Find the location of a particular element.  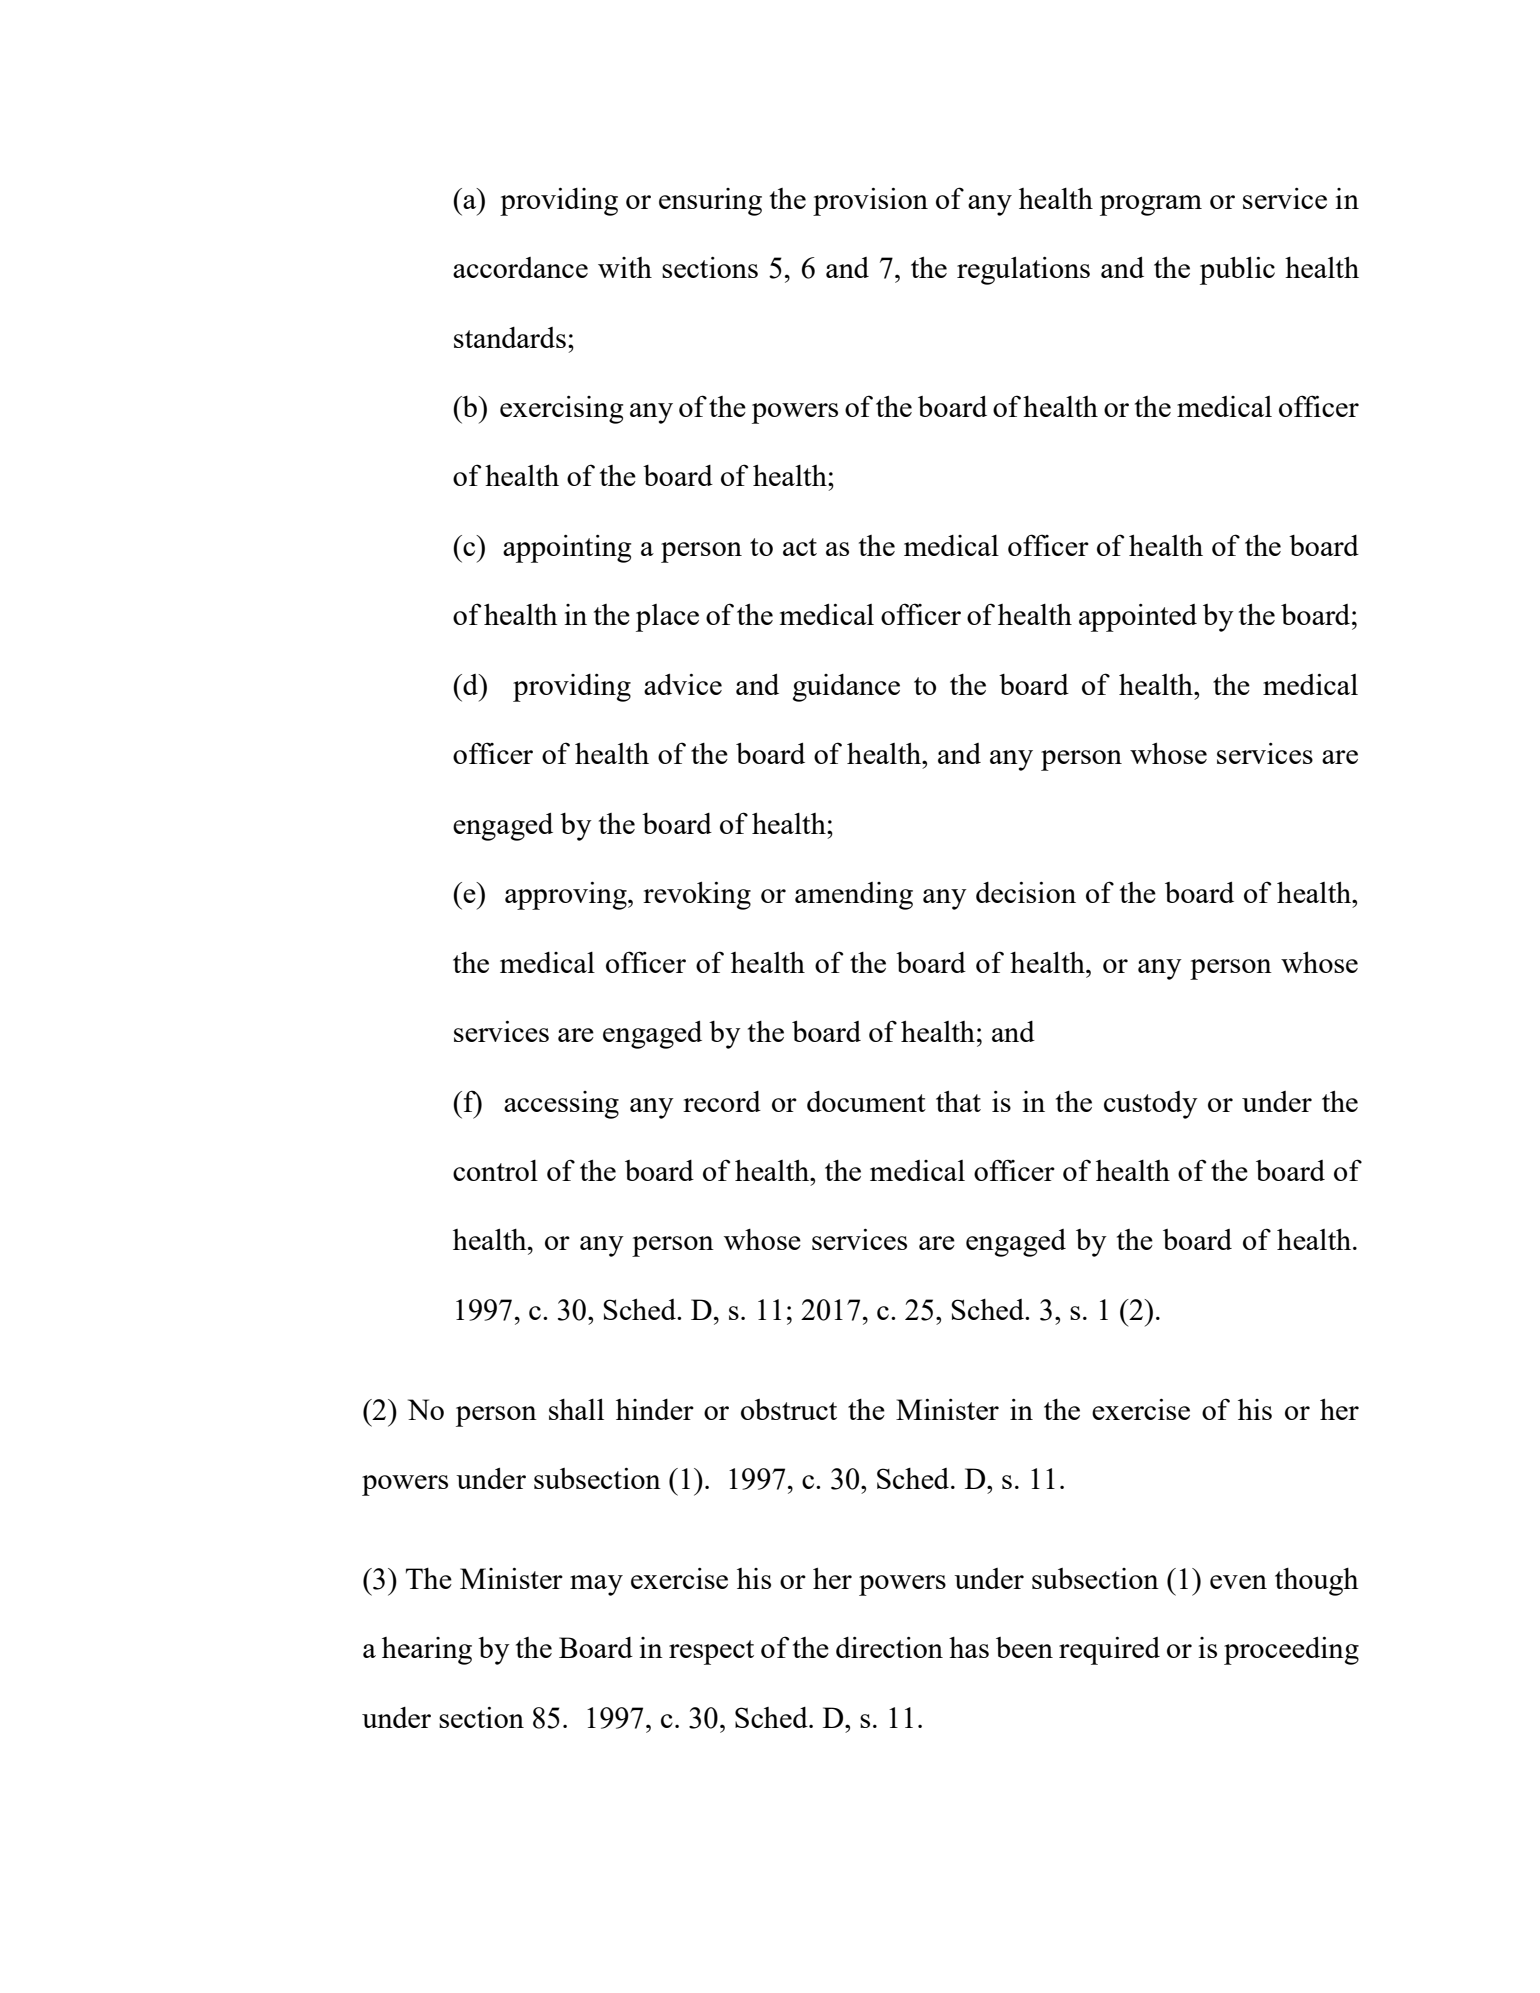

amending is located at coordinates (854, 896).
